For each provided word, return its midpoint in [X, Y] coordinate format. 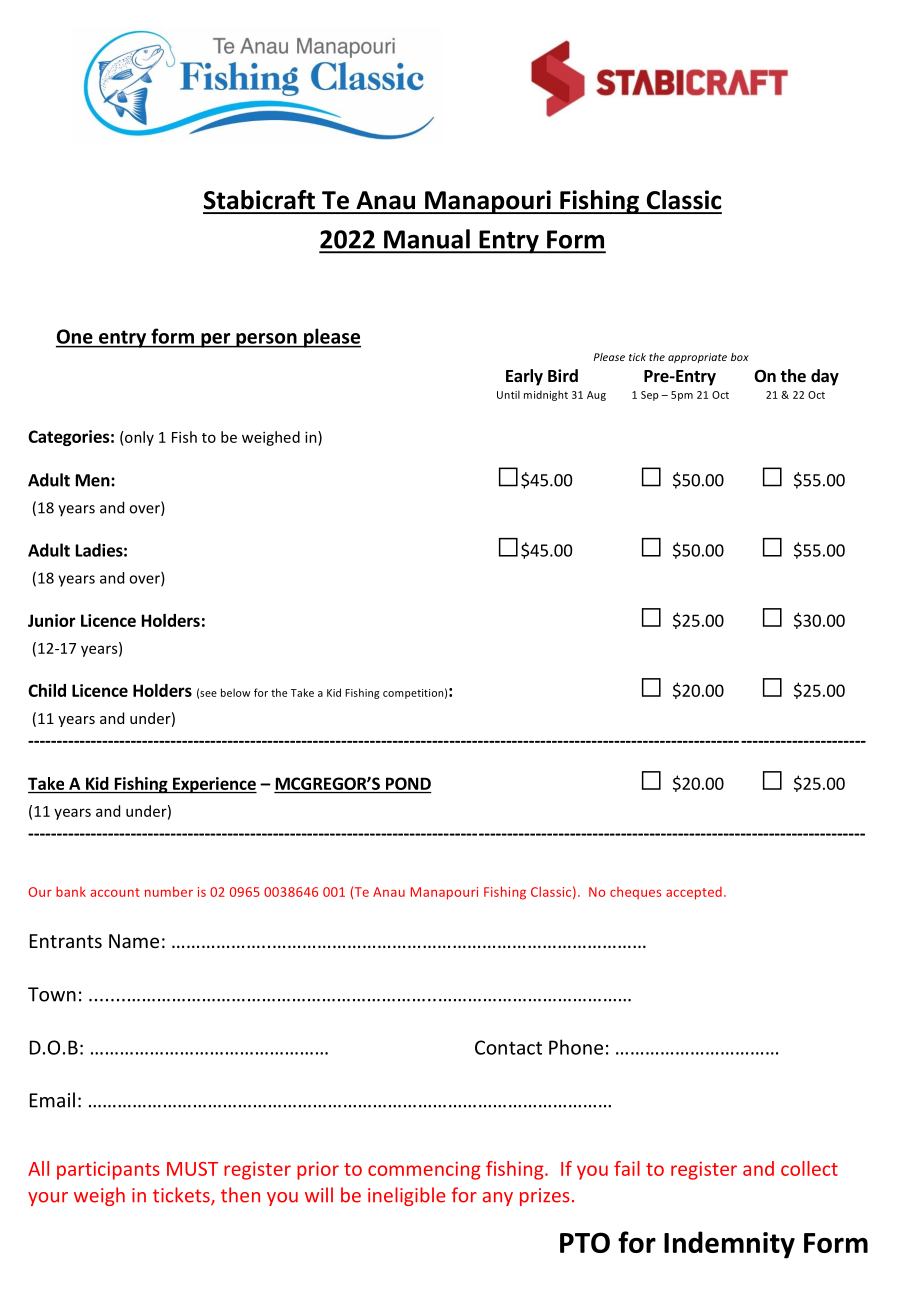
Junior [52, 620]
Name [134, 941]
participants [108, 1170]
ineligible [406, 1196]
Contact [508, 1047]
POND [408, 783]
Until [508, 394]
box [740, 357]
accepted [694, 893]
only [138, 438]
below [235, 692]
